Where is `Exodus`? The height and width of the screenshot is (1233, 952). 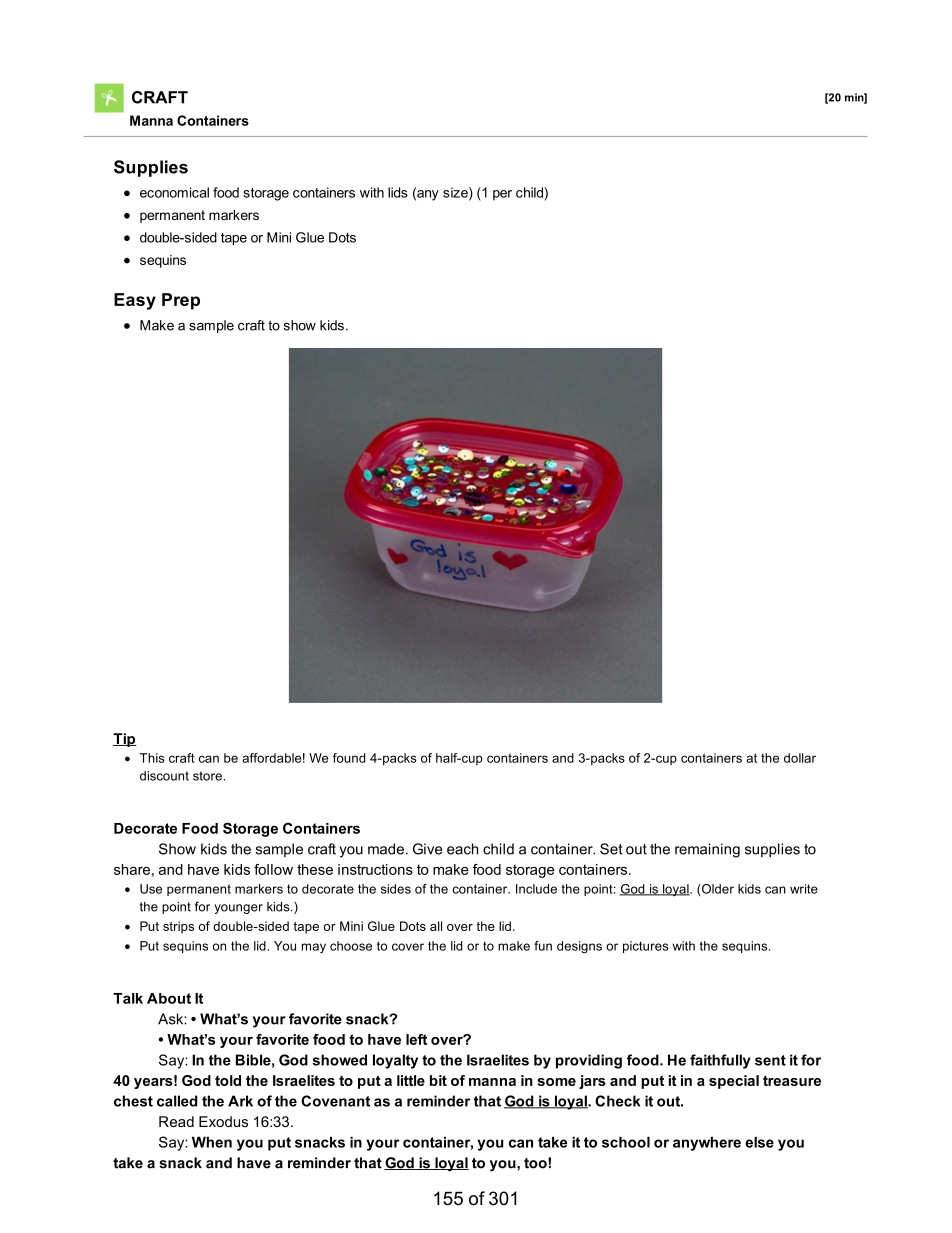 Exodus is located at coordinates (223, 1121).
